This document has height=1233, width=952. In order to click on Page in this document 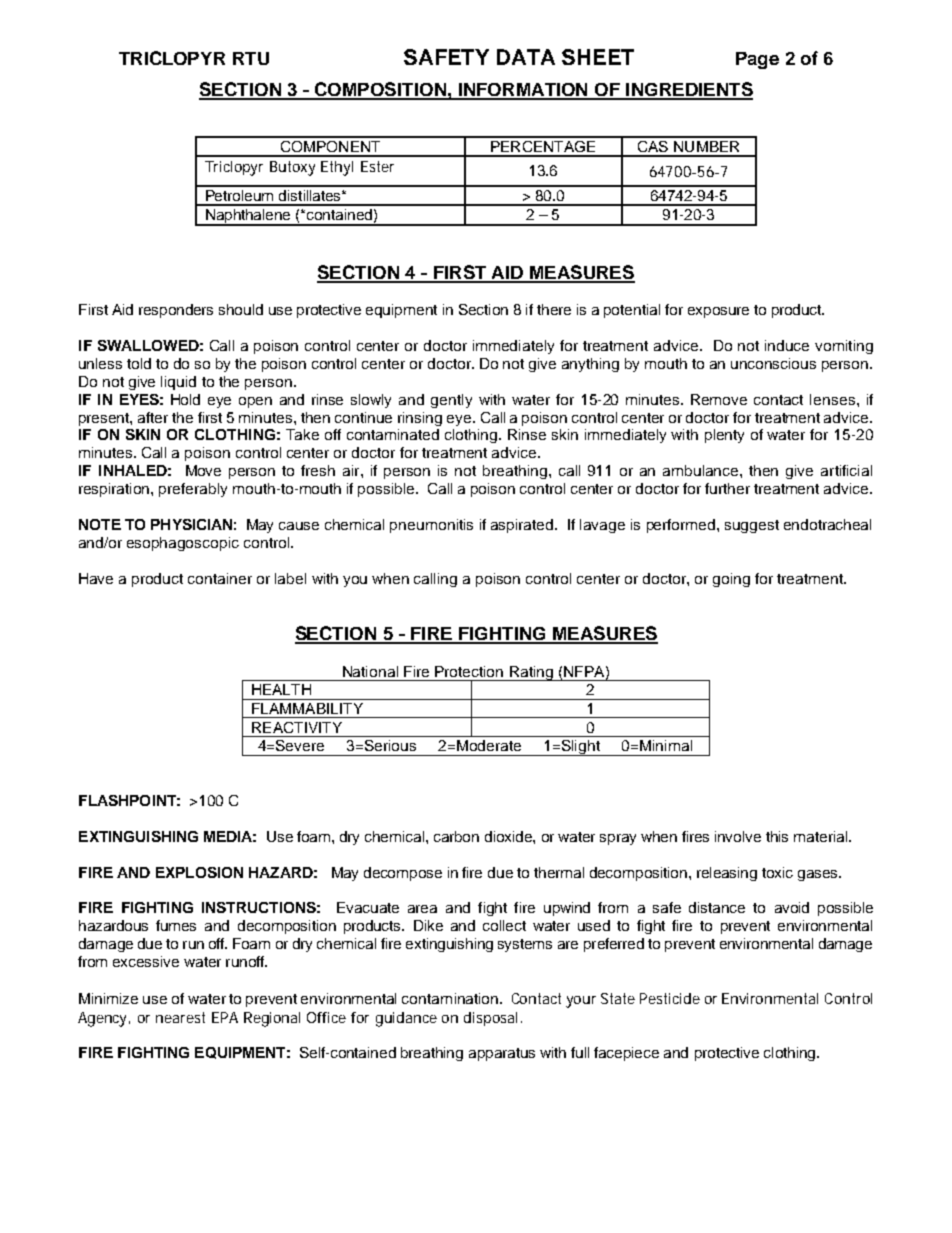, I will do `click(757, 60)`.
